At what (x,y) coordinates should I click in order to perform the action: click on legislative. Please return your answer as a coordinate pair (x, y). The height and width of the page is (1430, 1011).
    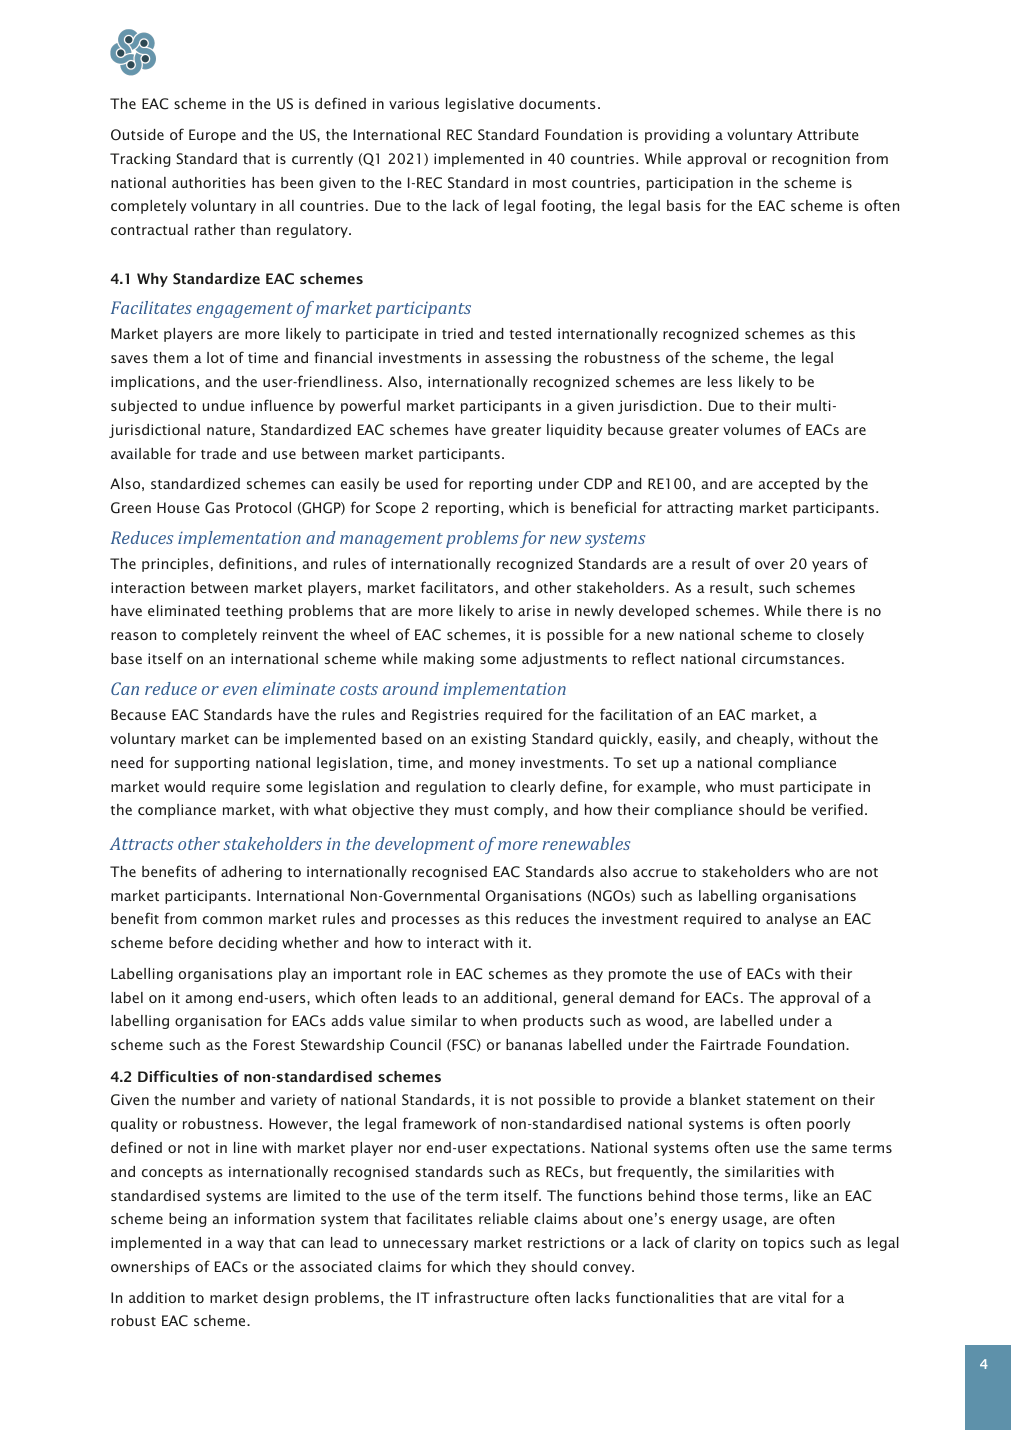
    Looking at the image, I should click on (480, 105).
